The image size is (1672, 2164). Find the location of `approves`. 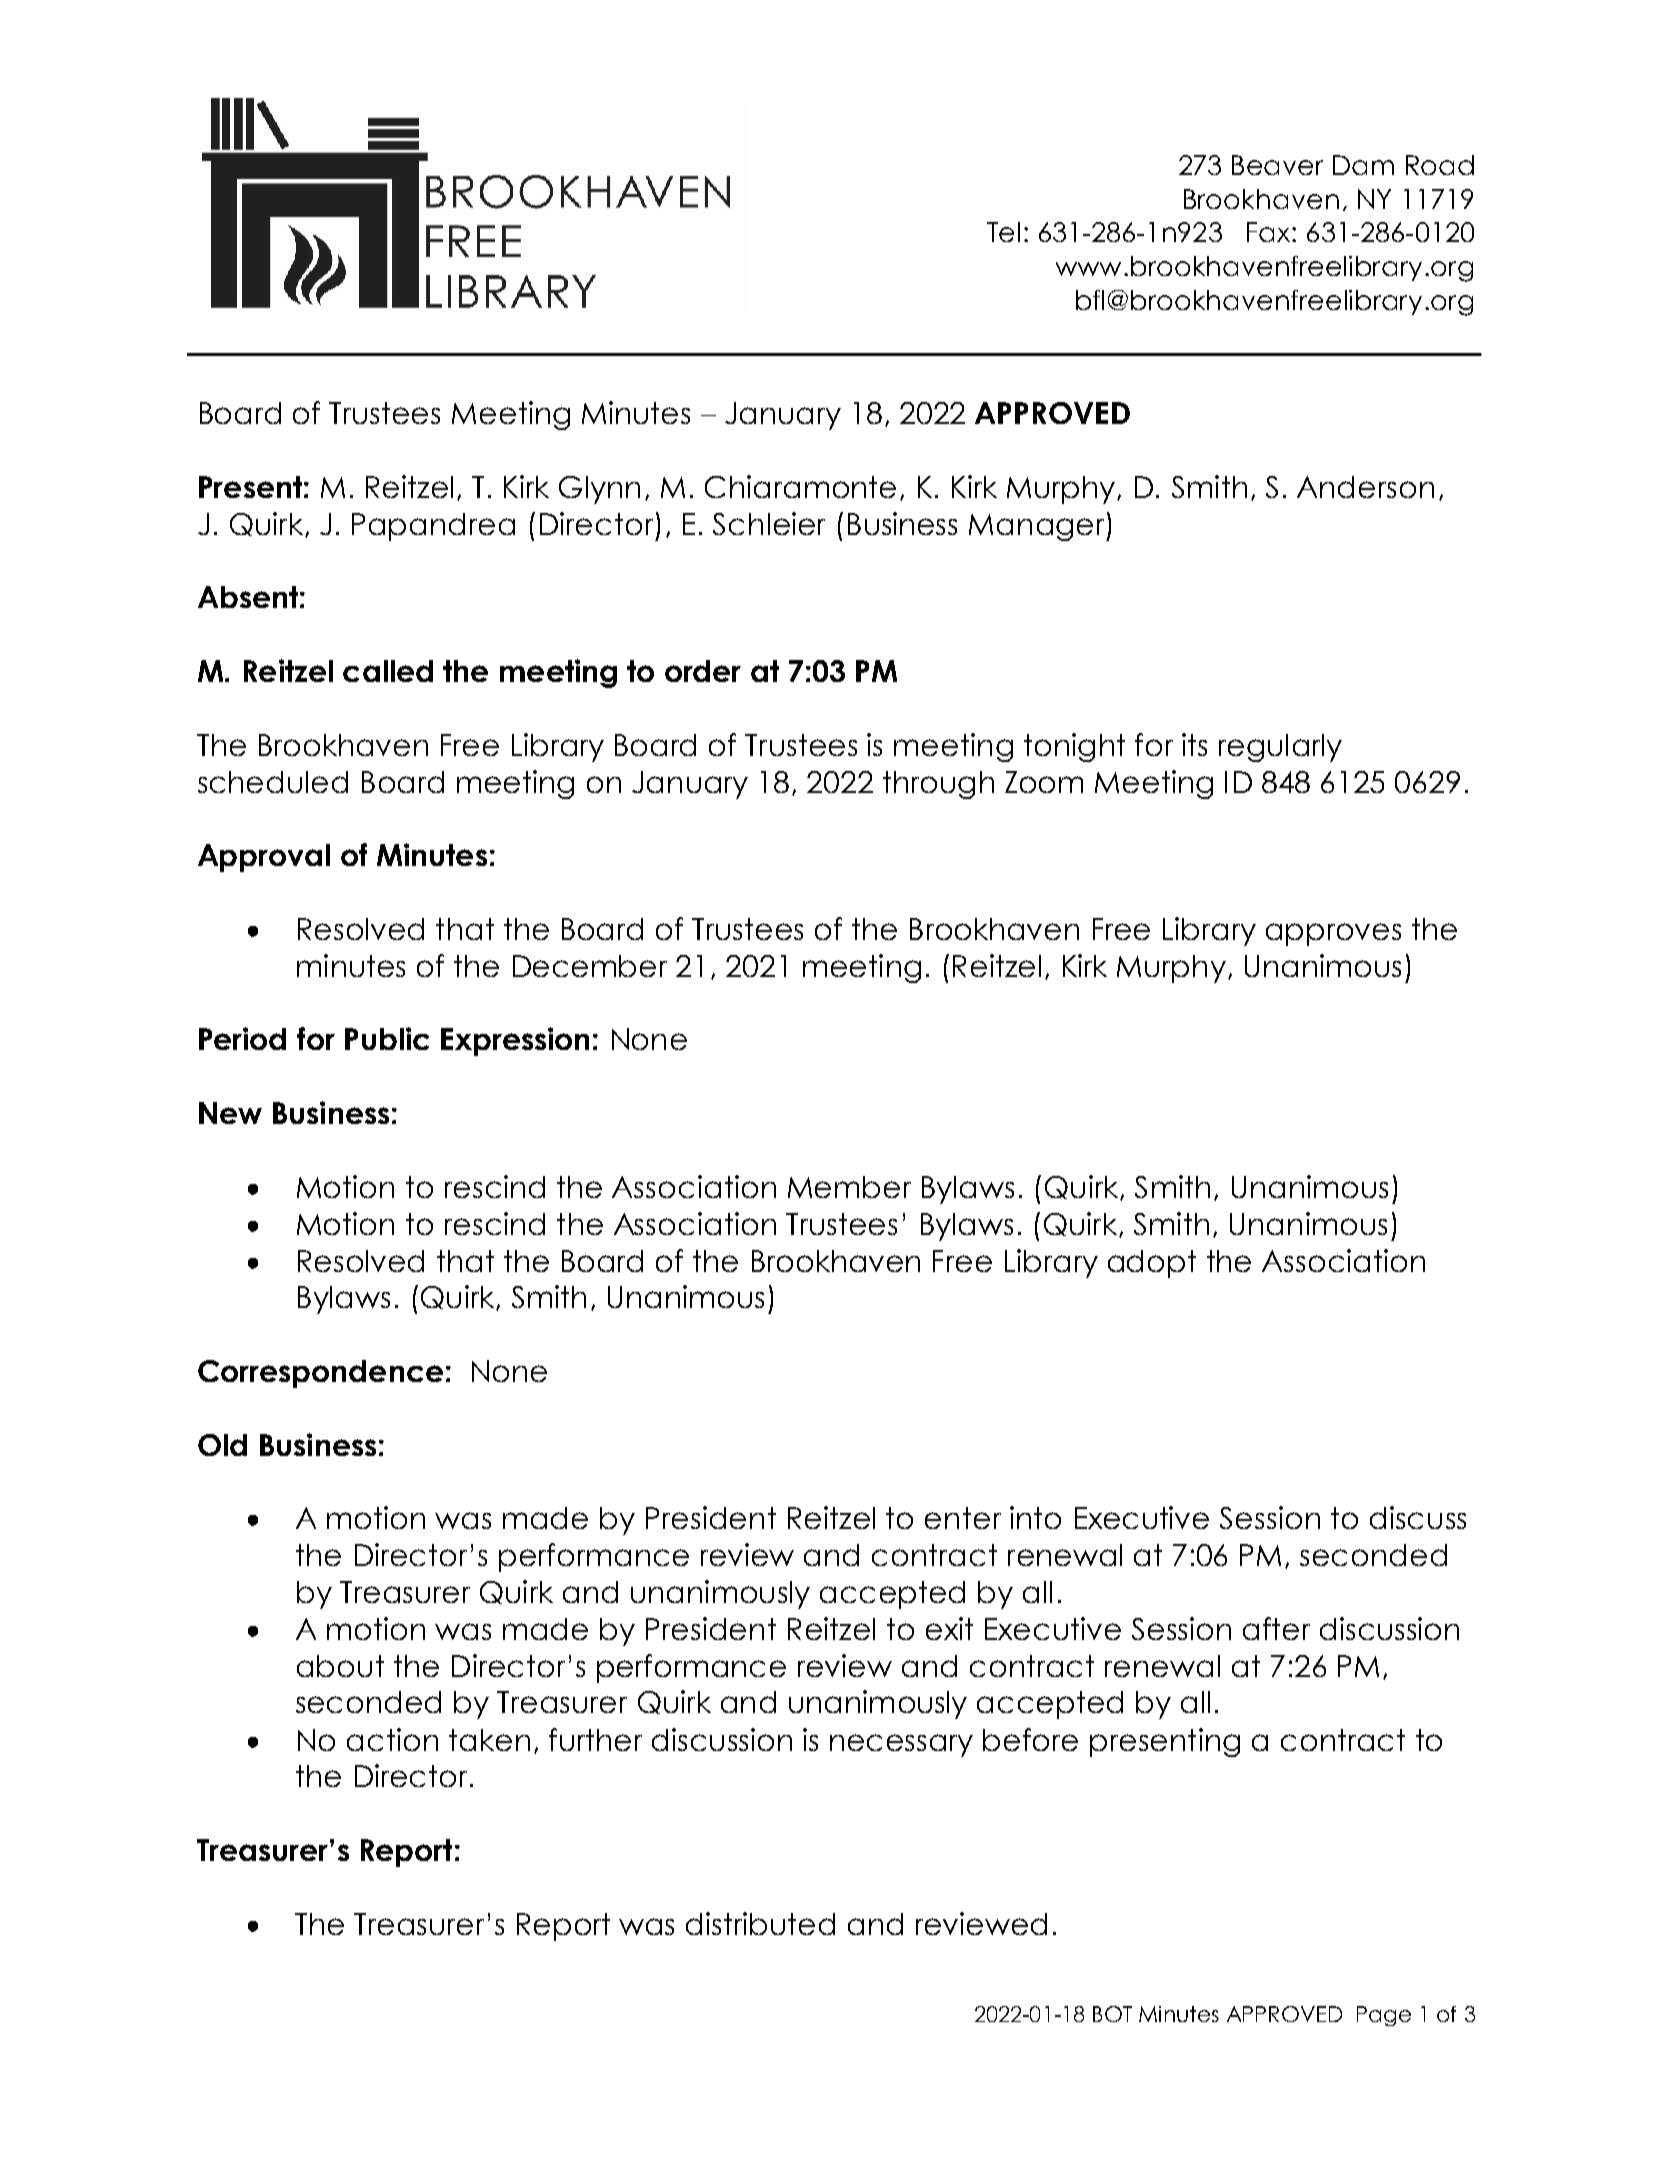

approves is located at coordinates (1333, 934).
